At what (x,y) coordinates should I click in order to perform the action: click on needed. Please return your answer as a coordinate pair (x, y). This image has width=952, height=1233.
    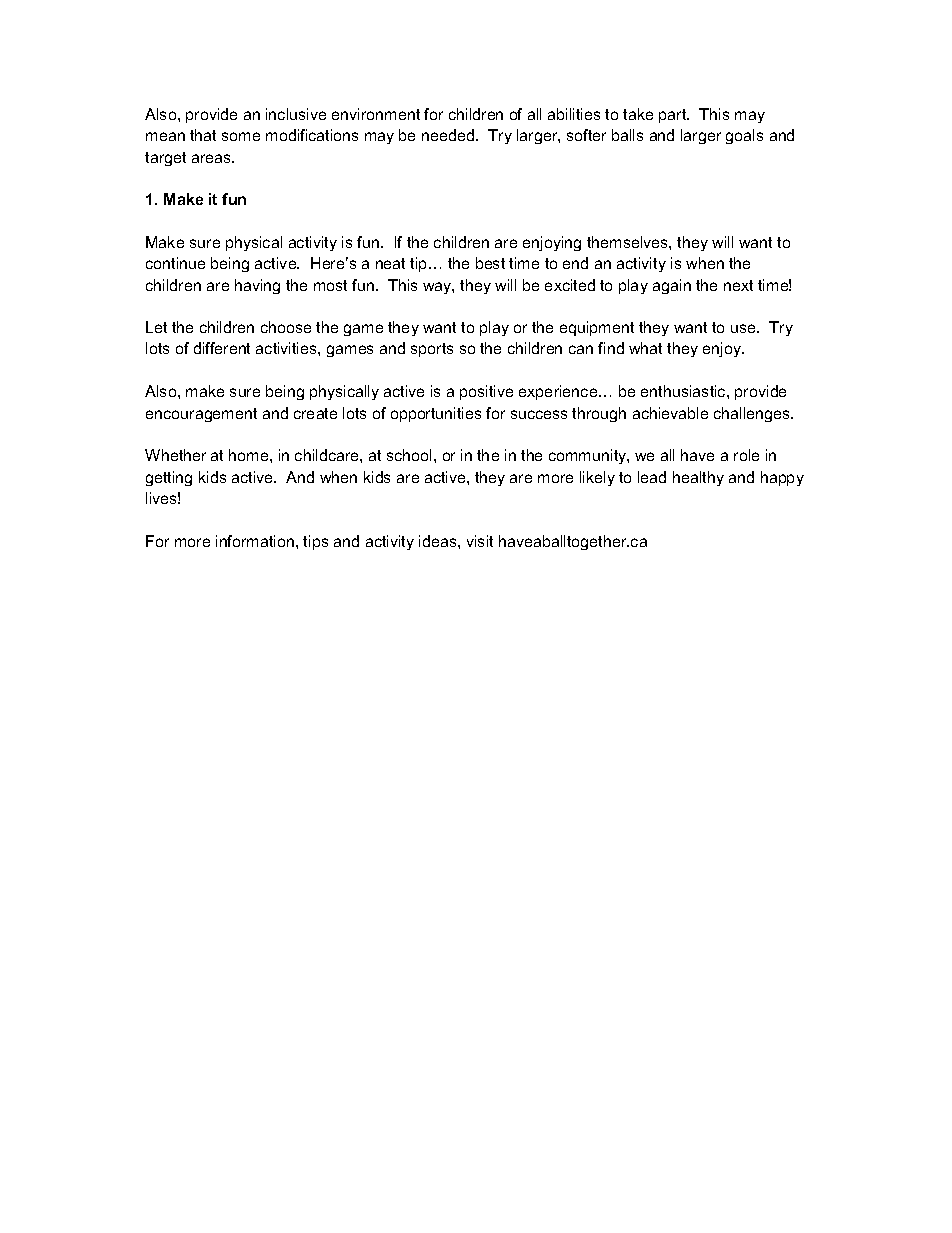
    Looking at the image, I should click on (448, 135).
